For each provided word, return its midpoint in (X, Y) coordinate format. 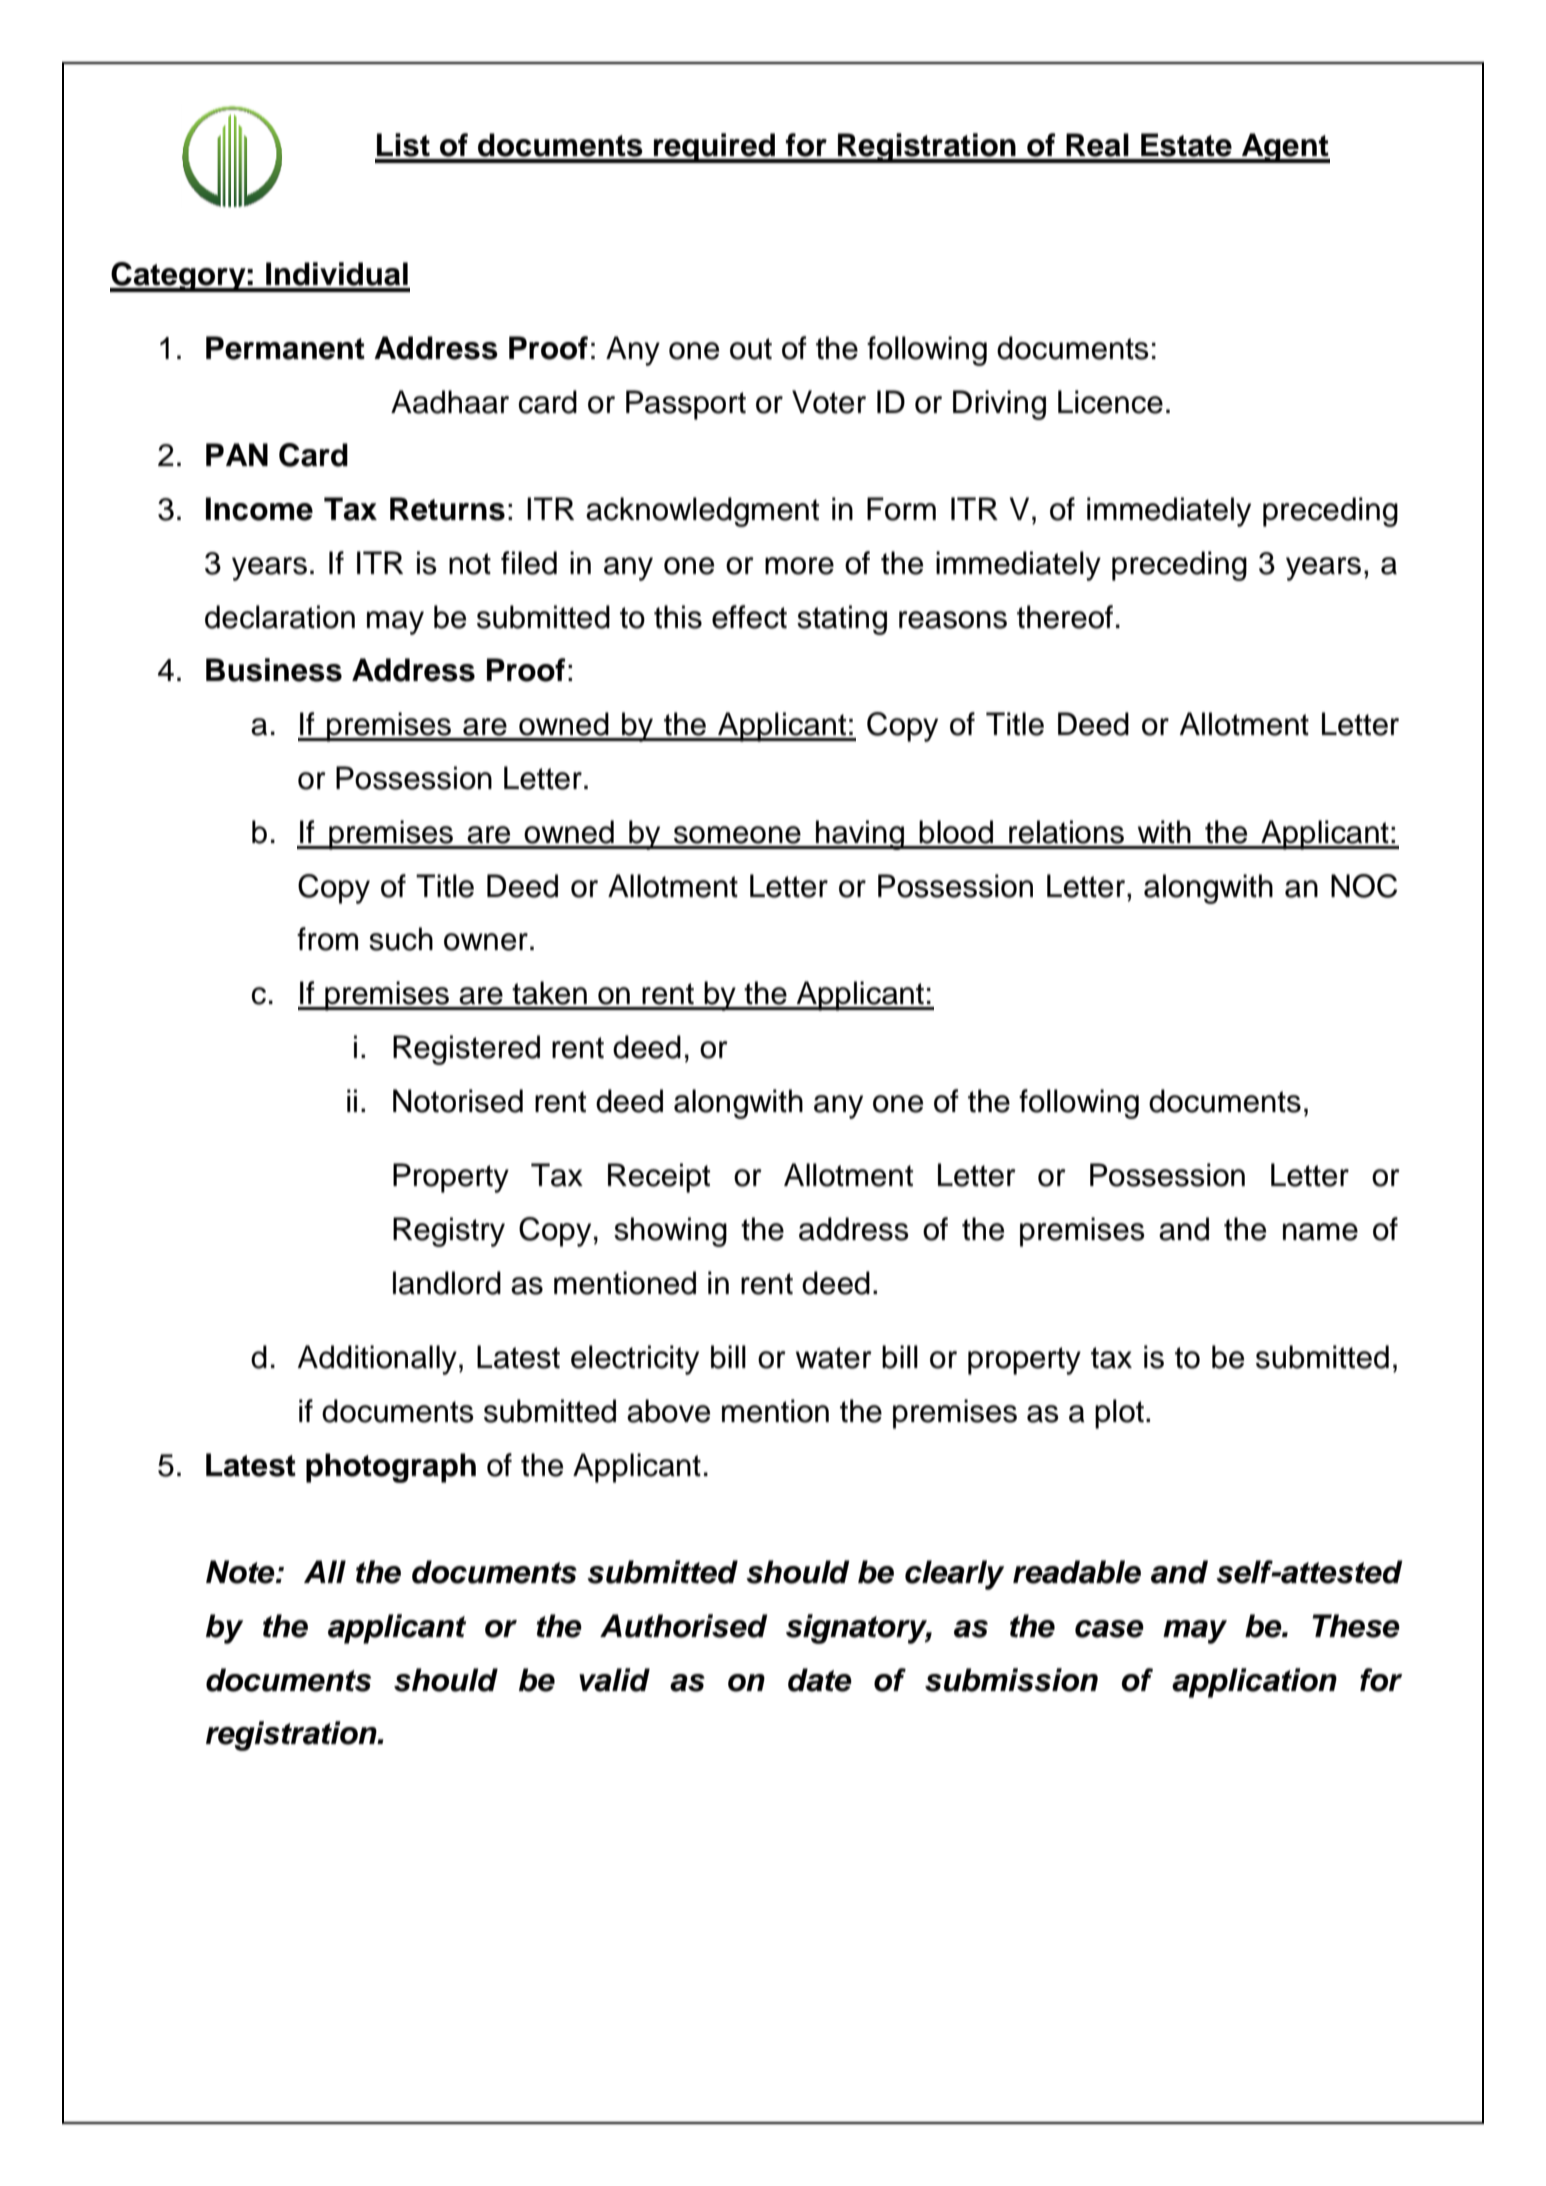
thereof (1065, 617)
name (1320, 1232)
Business (274, 670)
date (820, 1680)
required (714, 148)
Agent (1285, 148)
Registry (449, 1232)
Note (241, 1572)
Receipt (659, 1178)
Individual (337, 274)
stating (842, 620)
